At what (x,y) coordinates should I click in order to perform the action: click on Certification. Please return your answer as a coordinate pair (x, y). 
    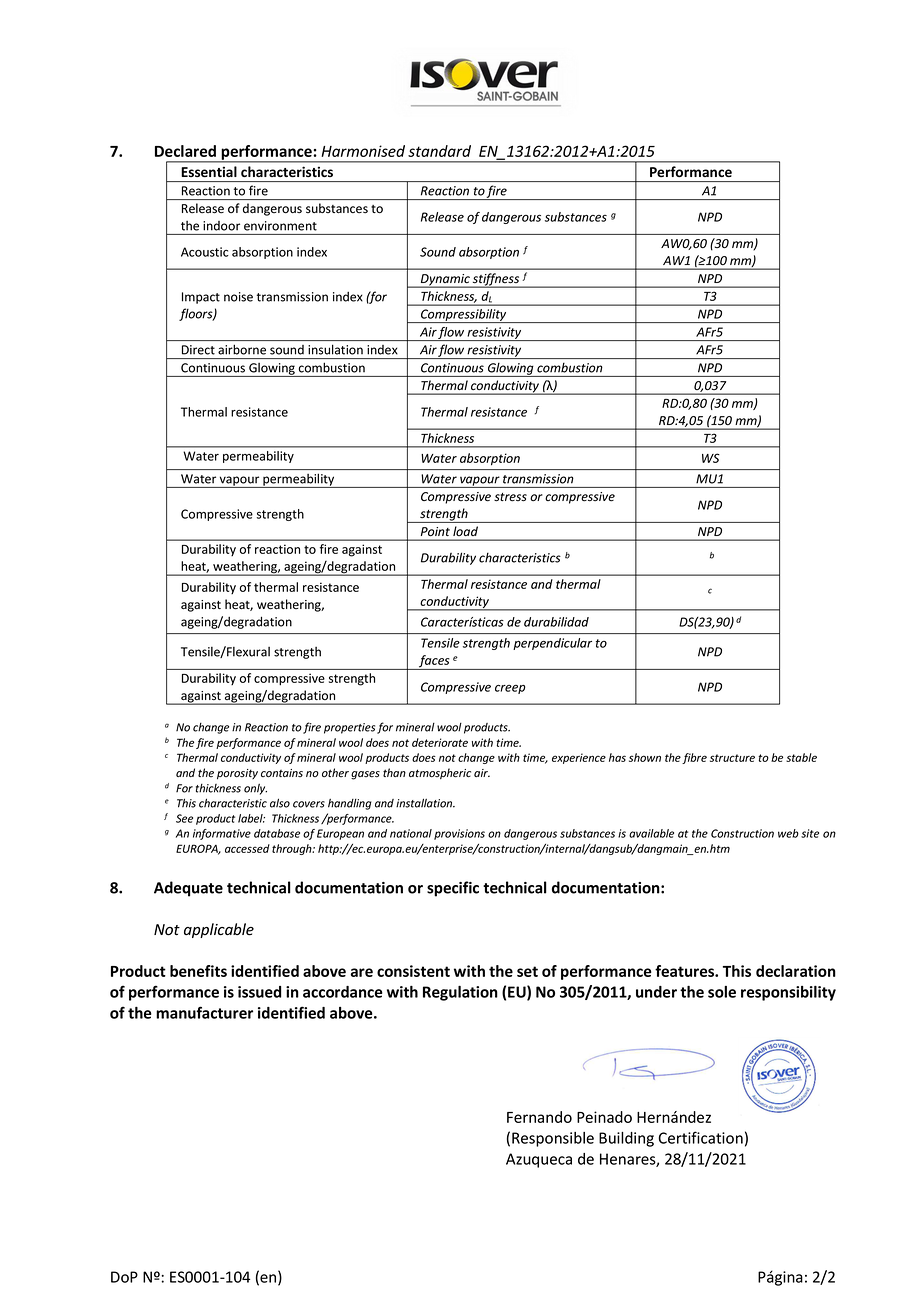
    Looking at the image, I should click on (700, 1137).
